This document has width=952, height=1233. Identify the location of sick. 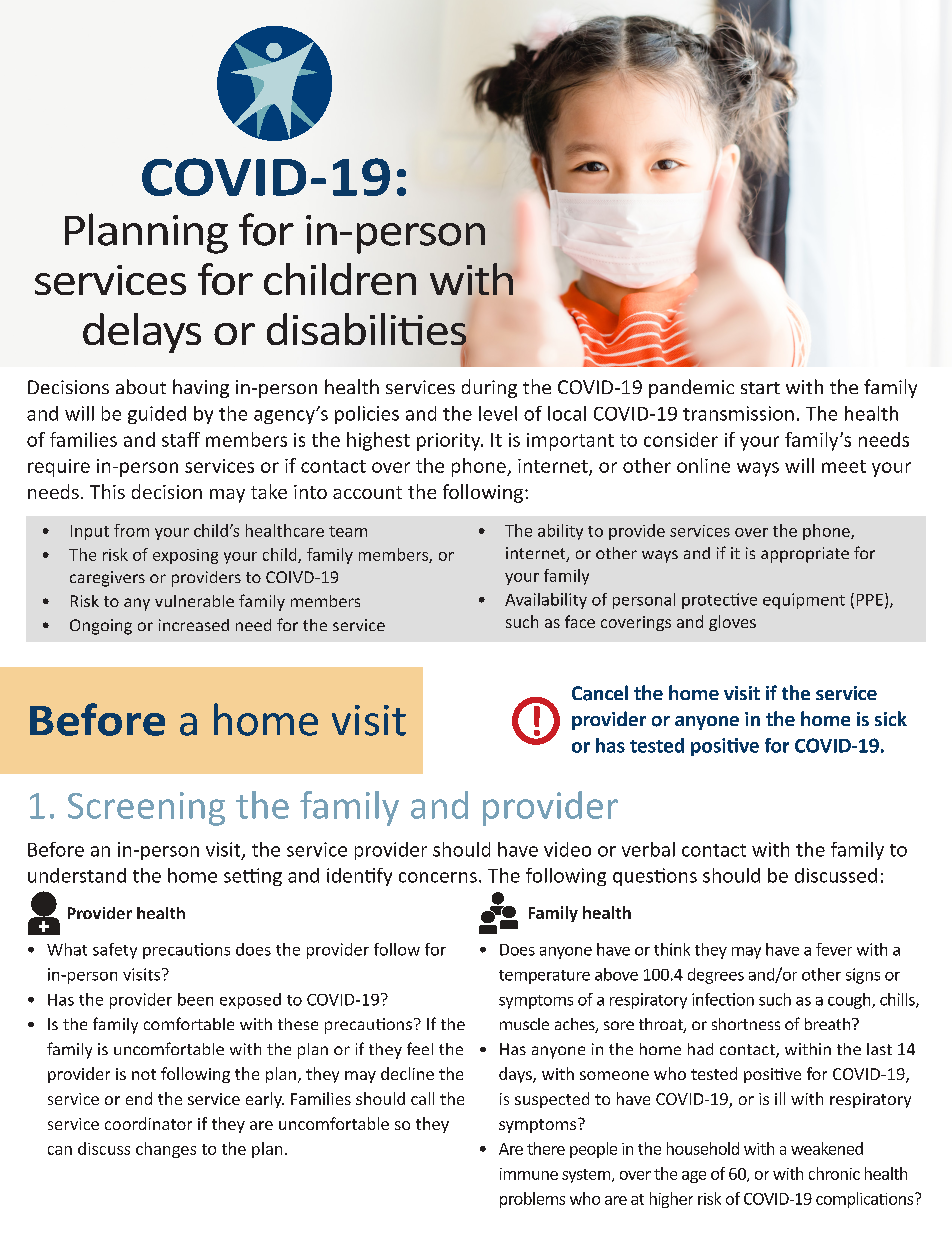
(891, 718).
